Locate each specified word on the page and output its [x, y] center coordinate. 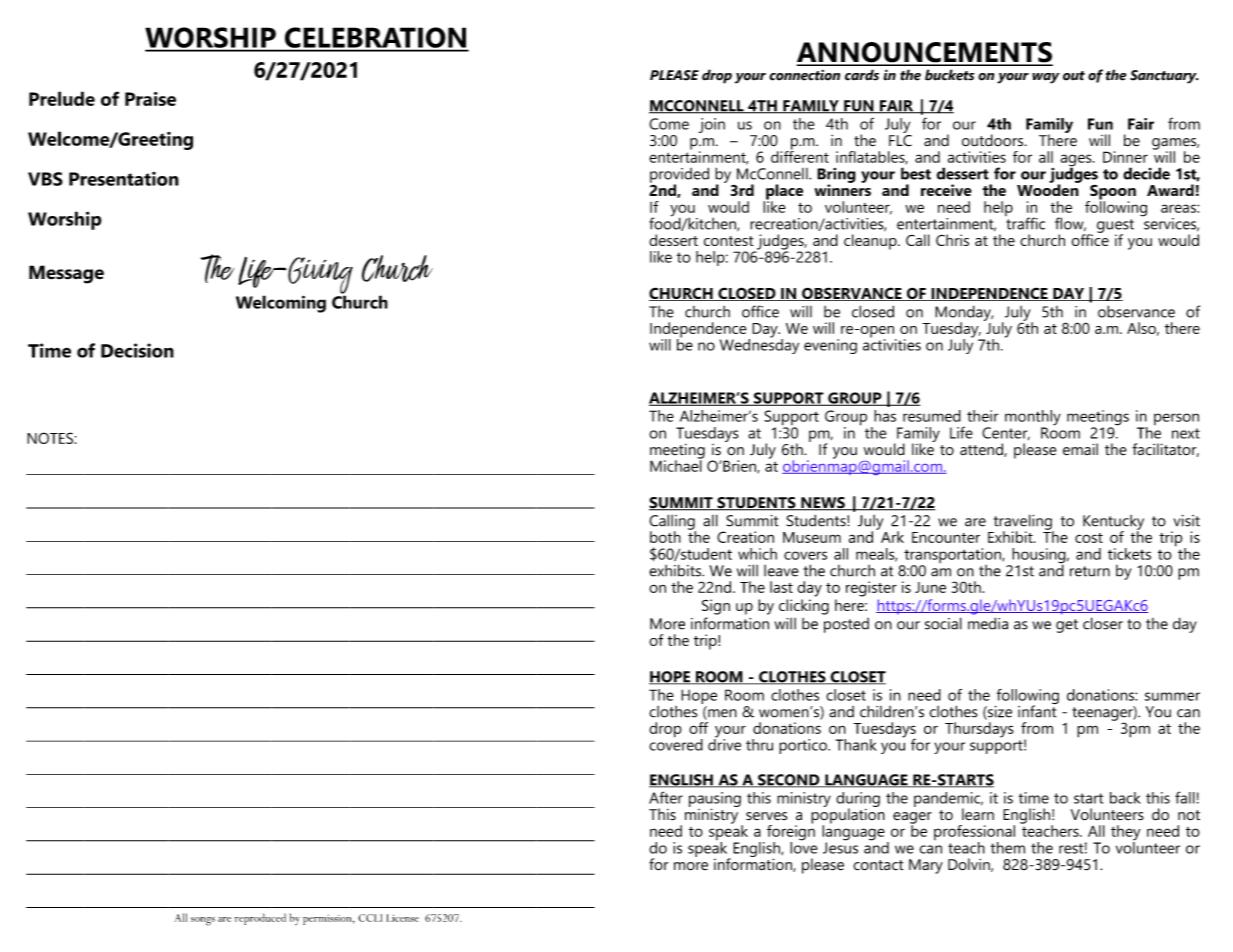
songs [203, 921]
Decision [137, 350]
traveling [1024, 523]
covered [676, 743]
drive [724, 743]
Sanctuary [1164, 77]
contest [728, 241]
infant [1038, 710]
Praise [150, 99]
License [402, 918]
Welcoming [281, 304]
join [712, 125]
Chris [952, 240]
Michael [677, 464]
